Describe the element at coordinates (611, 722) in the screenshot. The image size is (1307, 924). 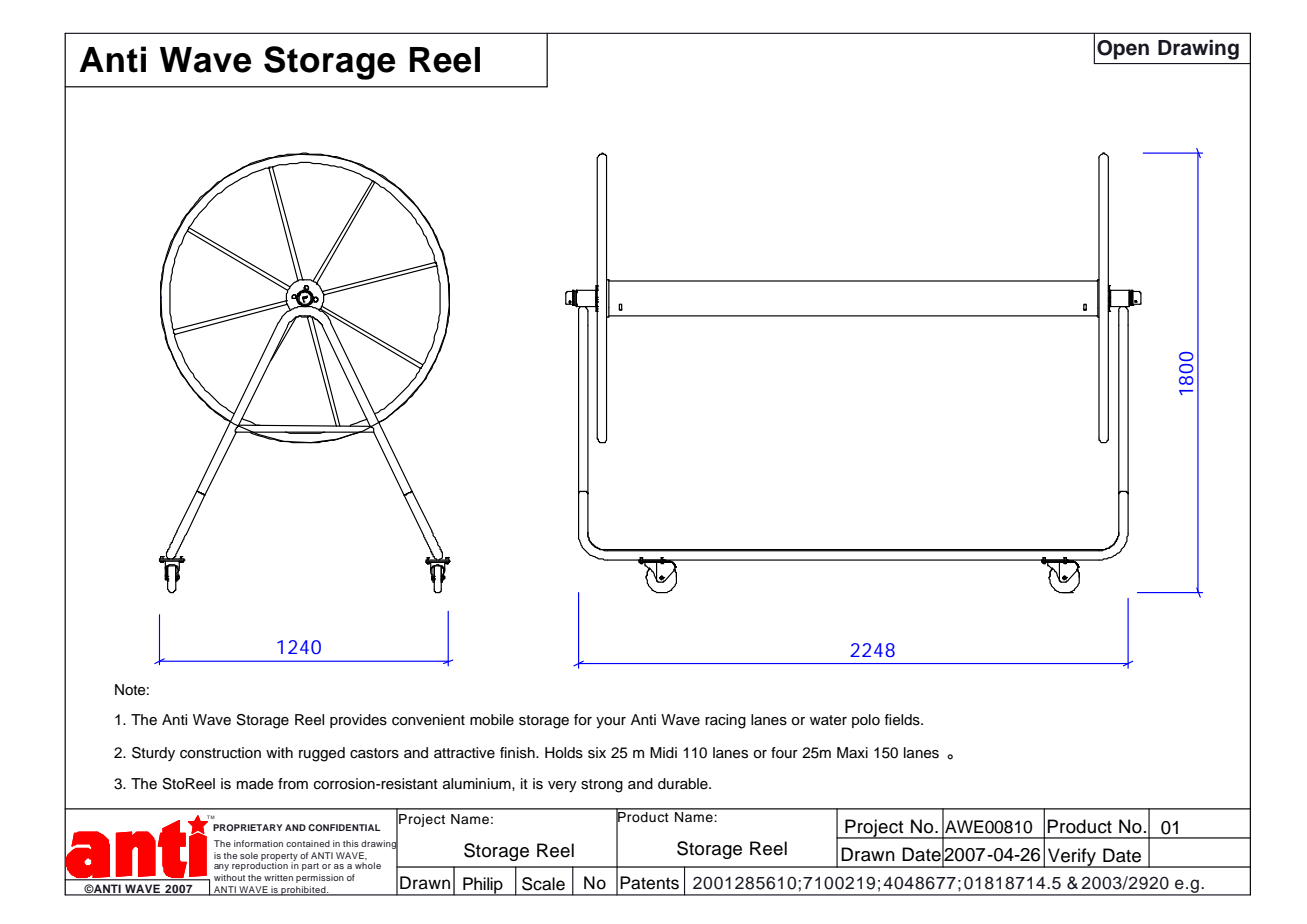
I see `your` at that location.
